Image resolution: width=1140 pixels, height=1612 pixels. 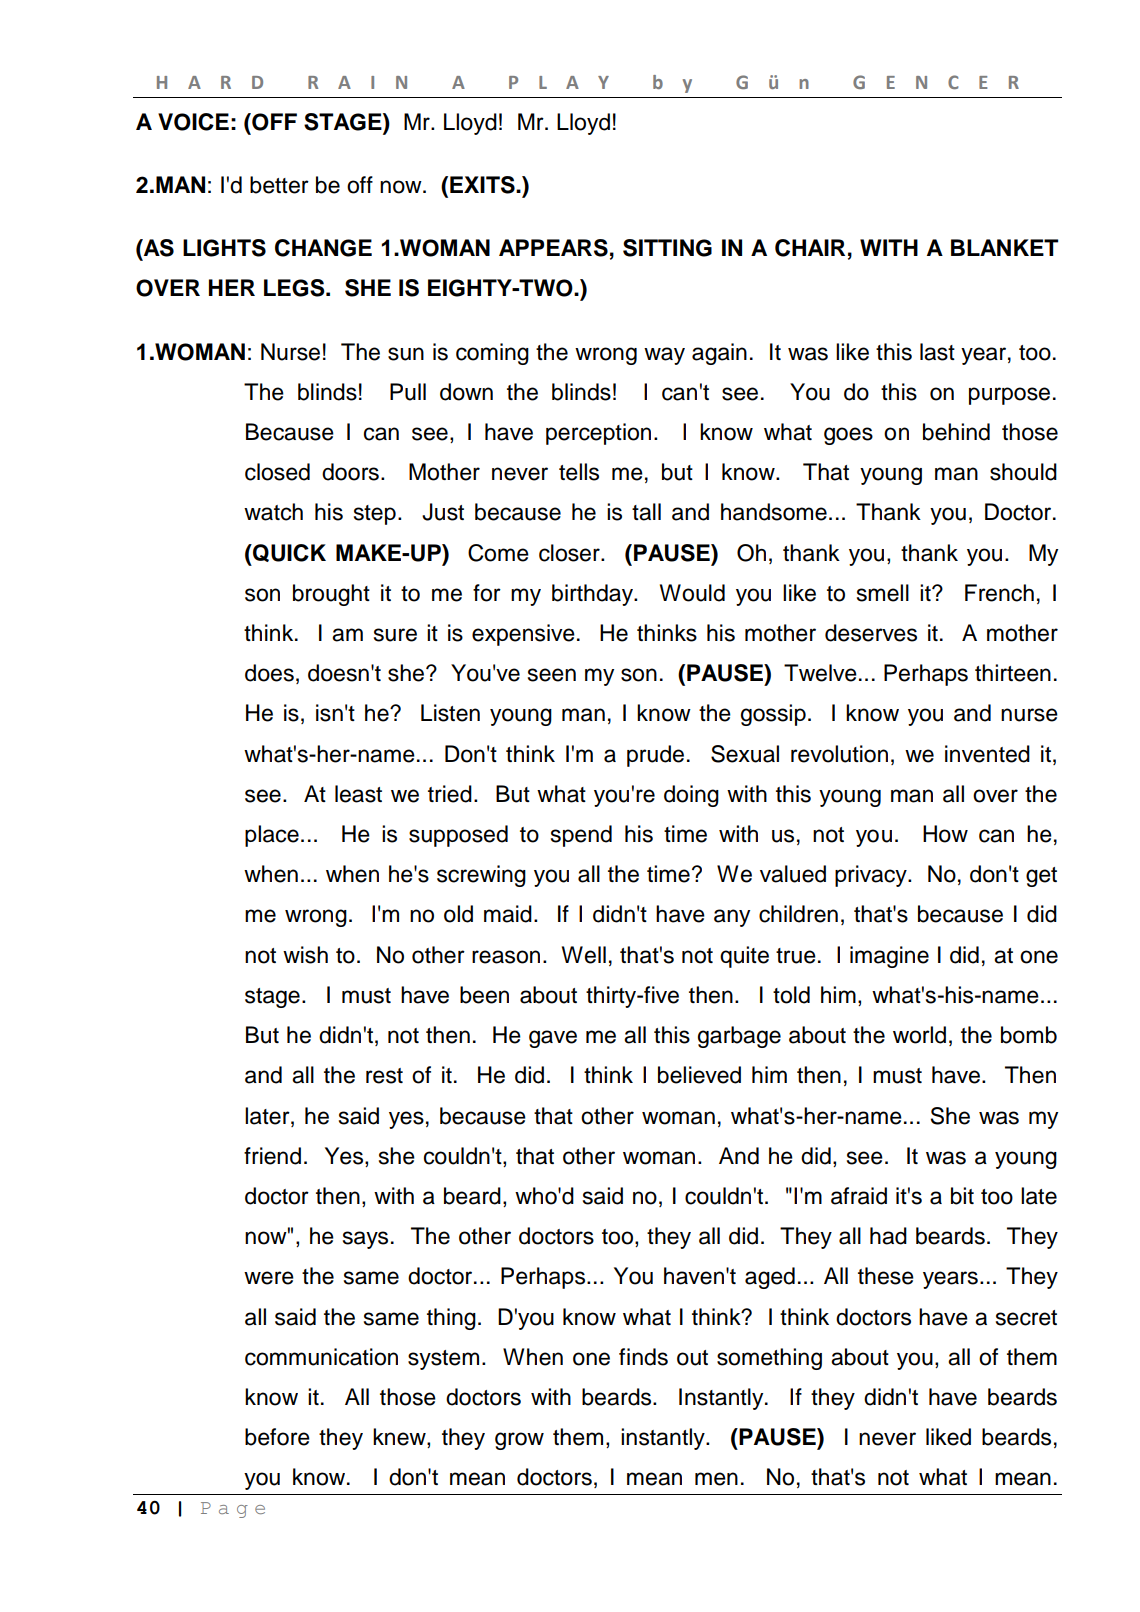 I want to click on BLANKET, so click(x=1004, y=247).
